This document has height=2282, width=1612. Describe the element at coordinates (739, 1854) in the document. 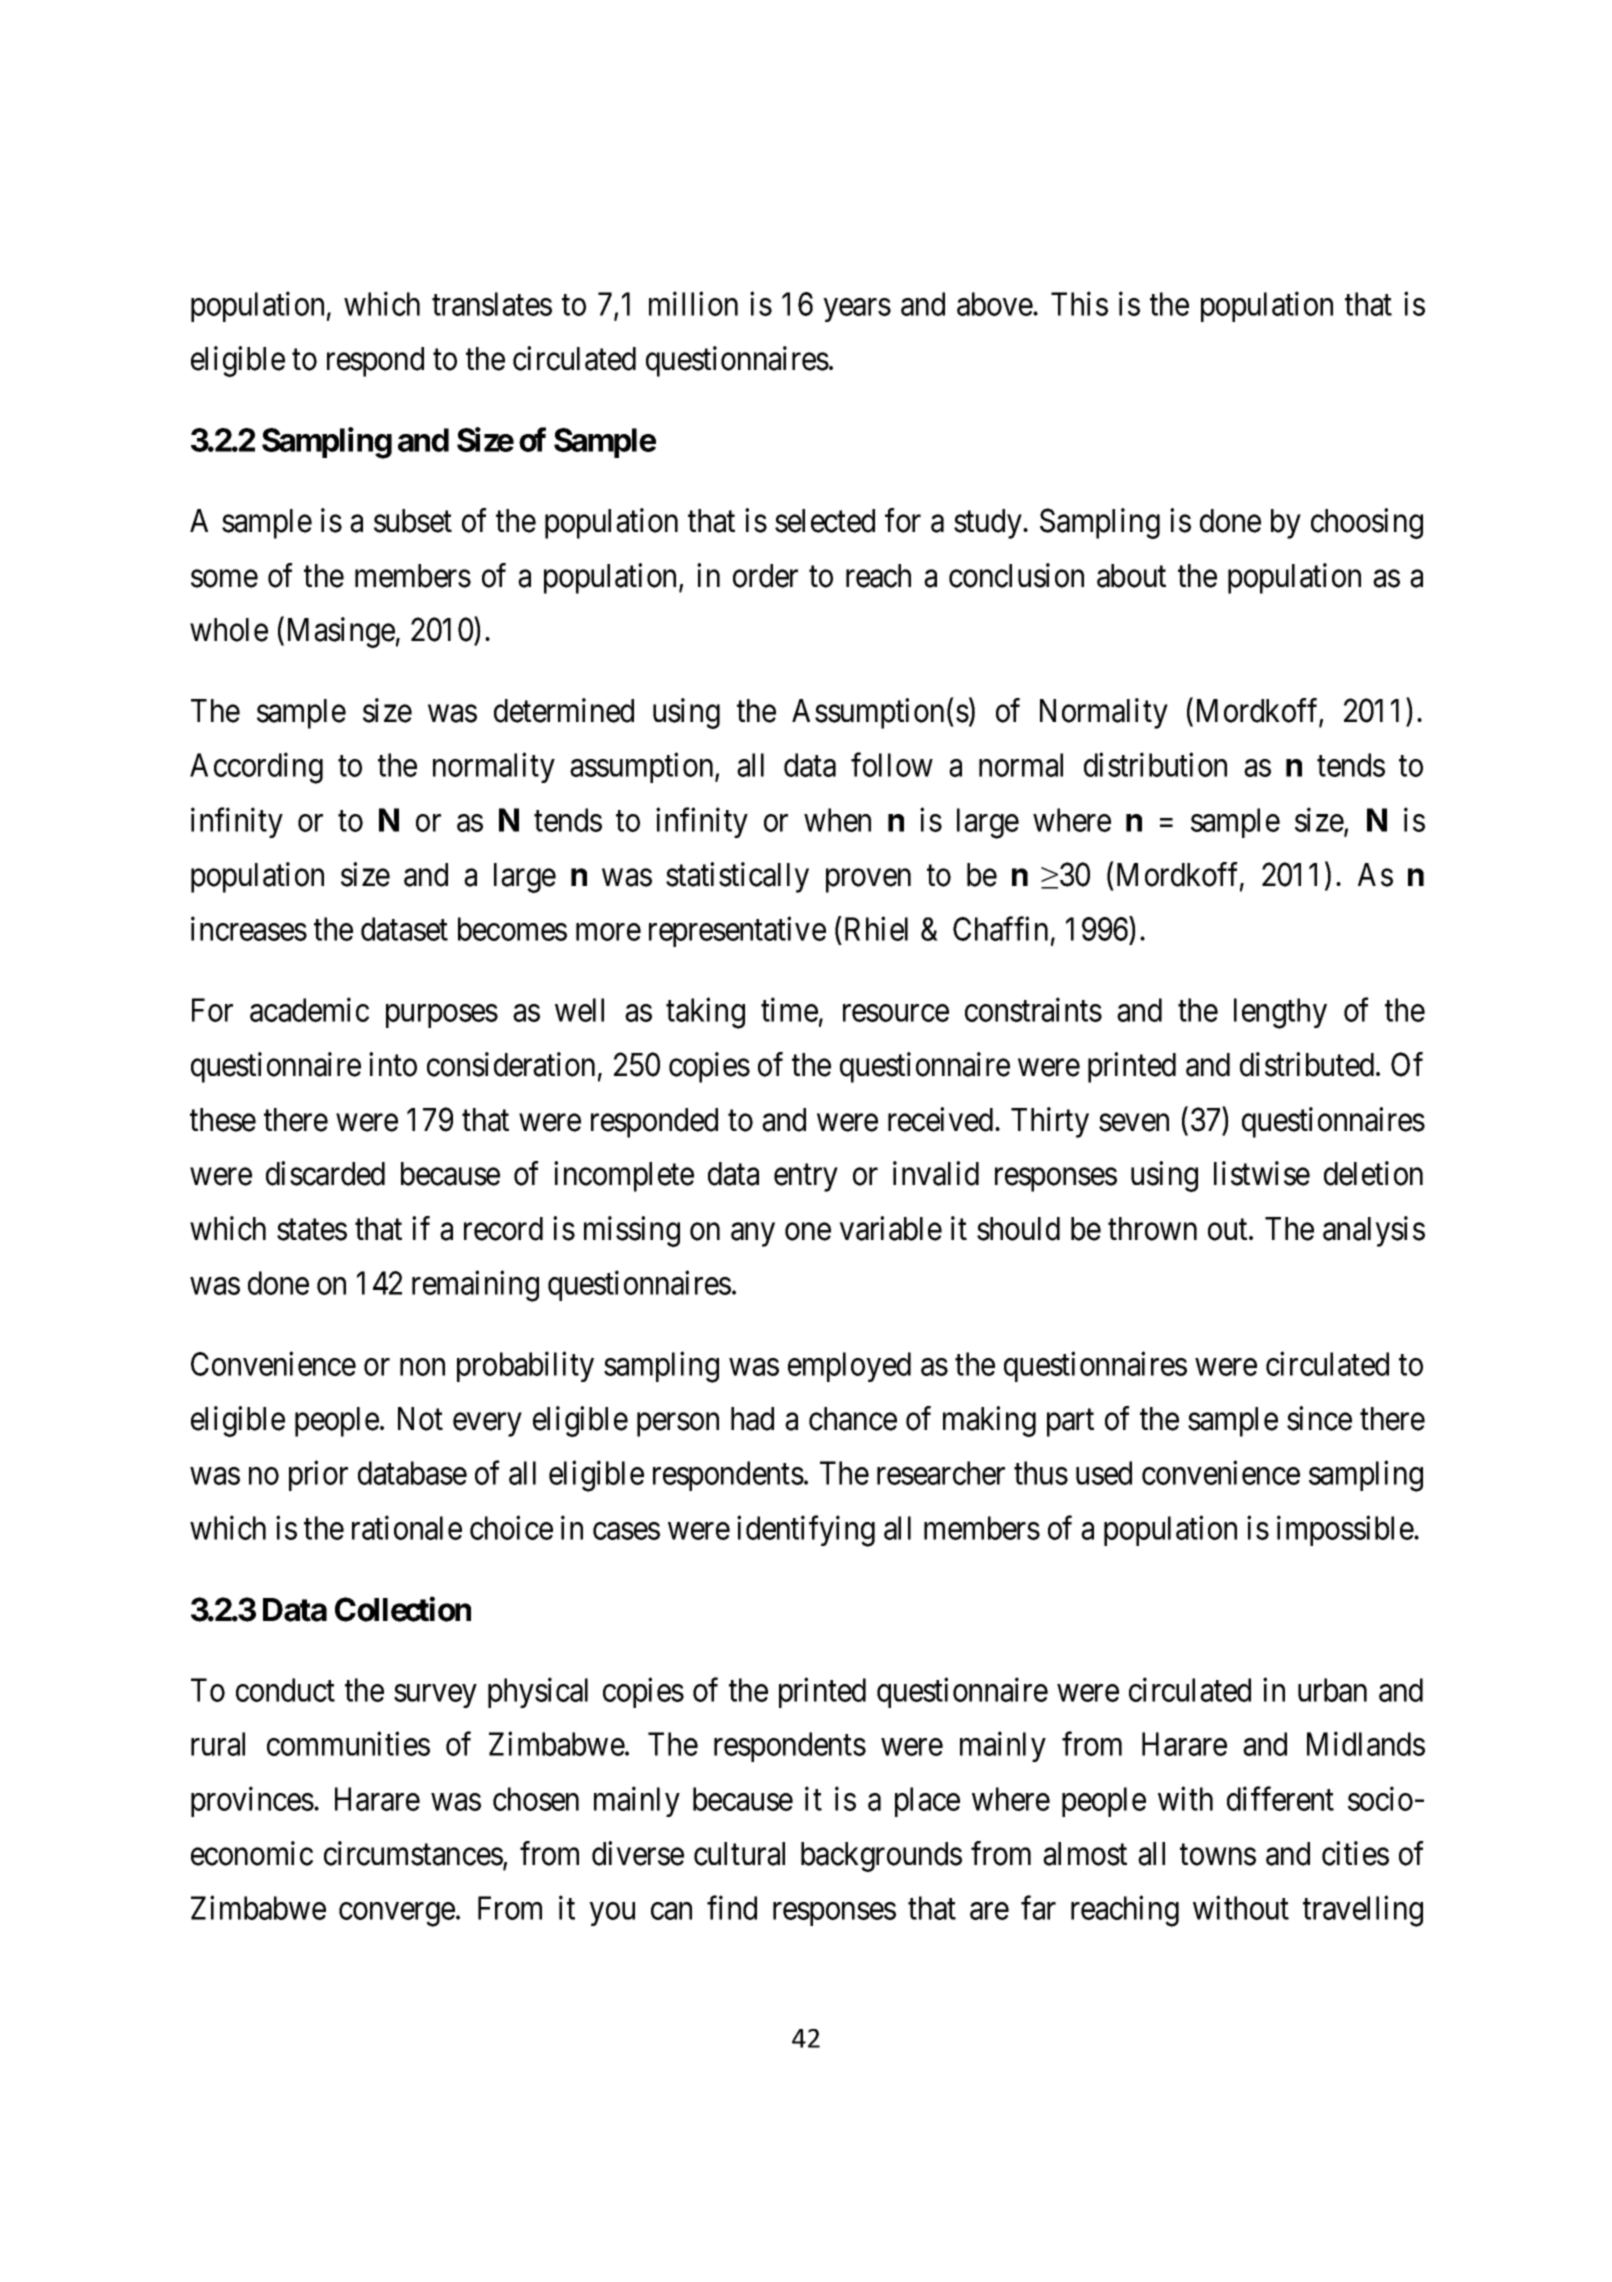

I see `cultural` at that location.
